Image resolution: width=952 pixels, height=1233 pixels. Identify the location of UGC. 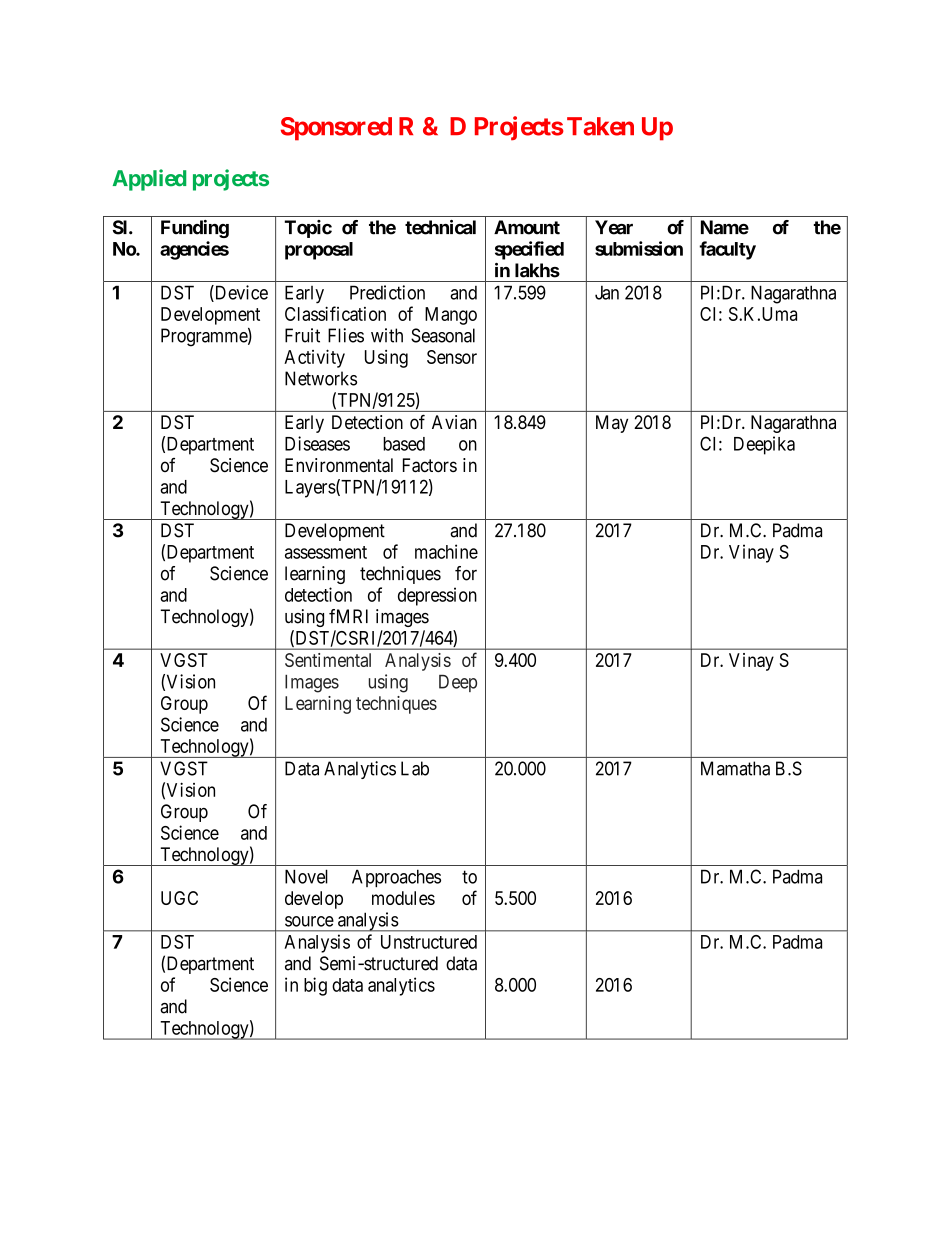
(179, 898).
